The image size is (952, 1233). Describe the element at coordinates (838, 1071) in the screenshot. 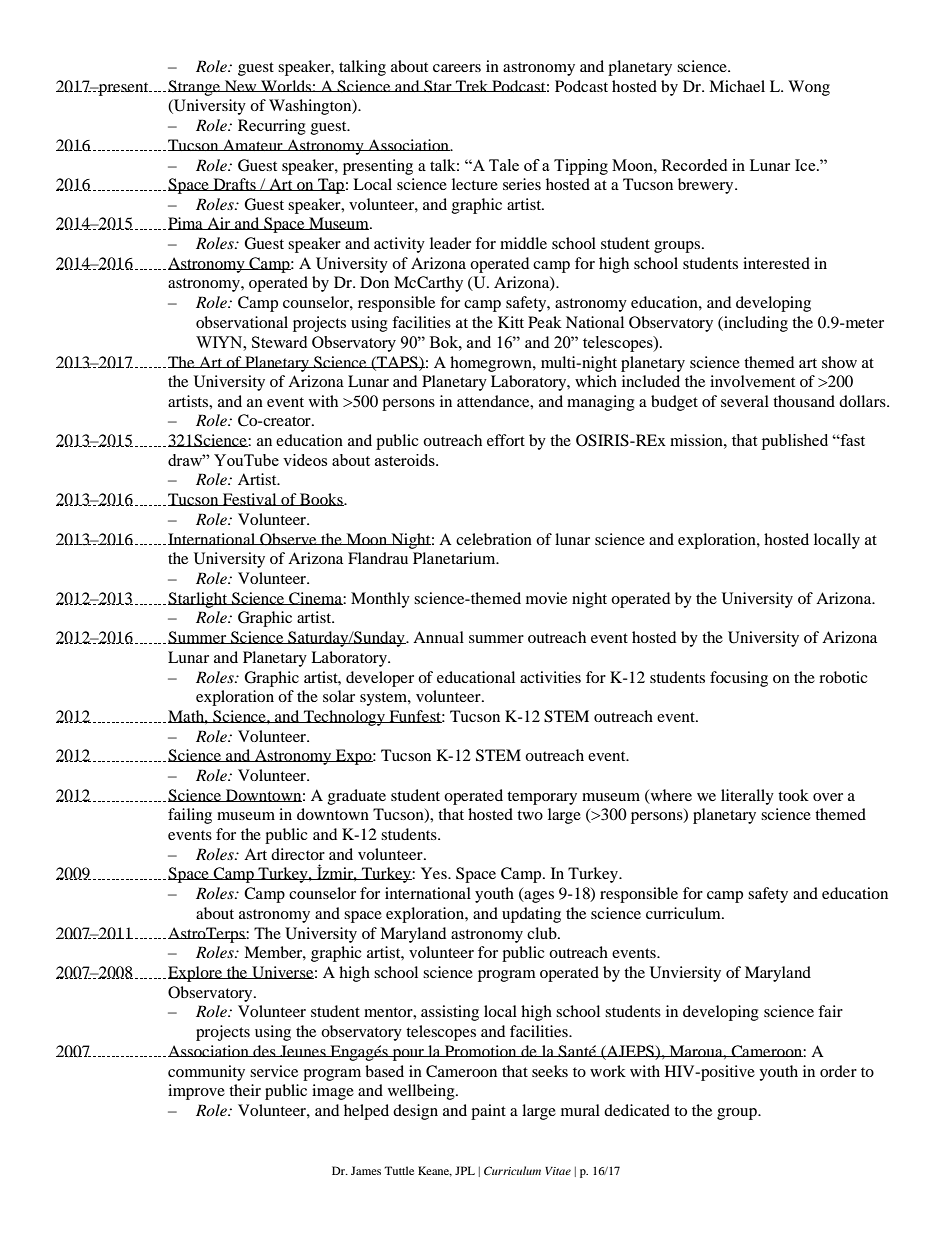

I see `order` at that location.
